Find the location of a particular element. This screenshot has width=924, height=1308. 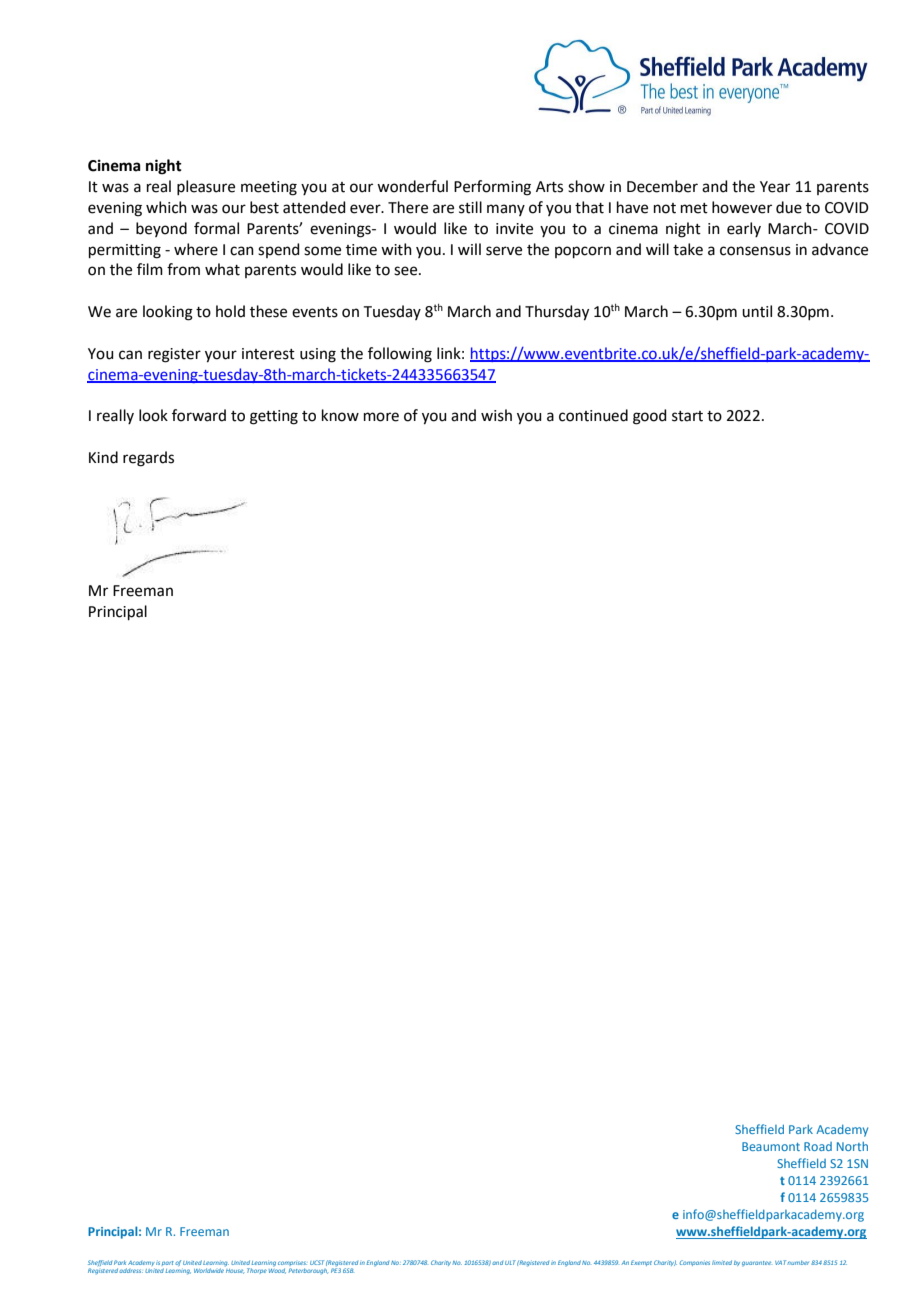

regards is located at coordinates (148, 459).
